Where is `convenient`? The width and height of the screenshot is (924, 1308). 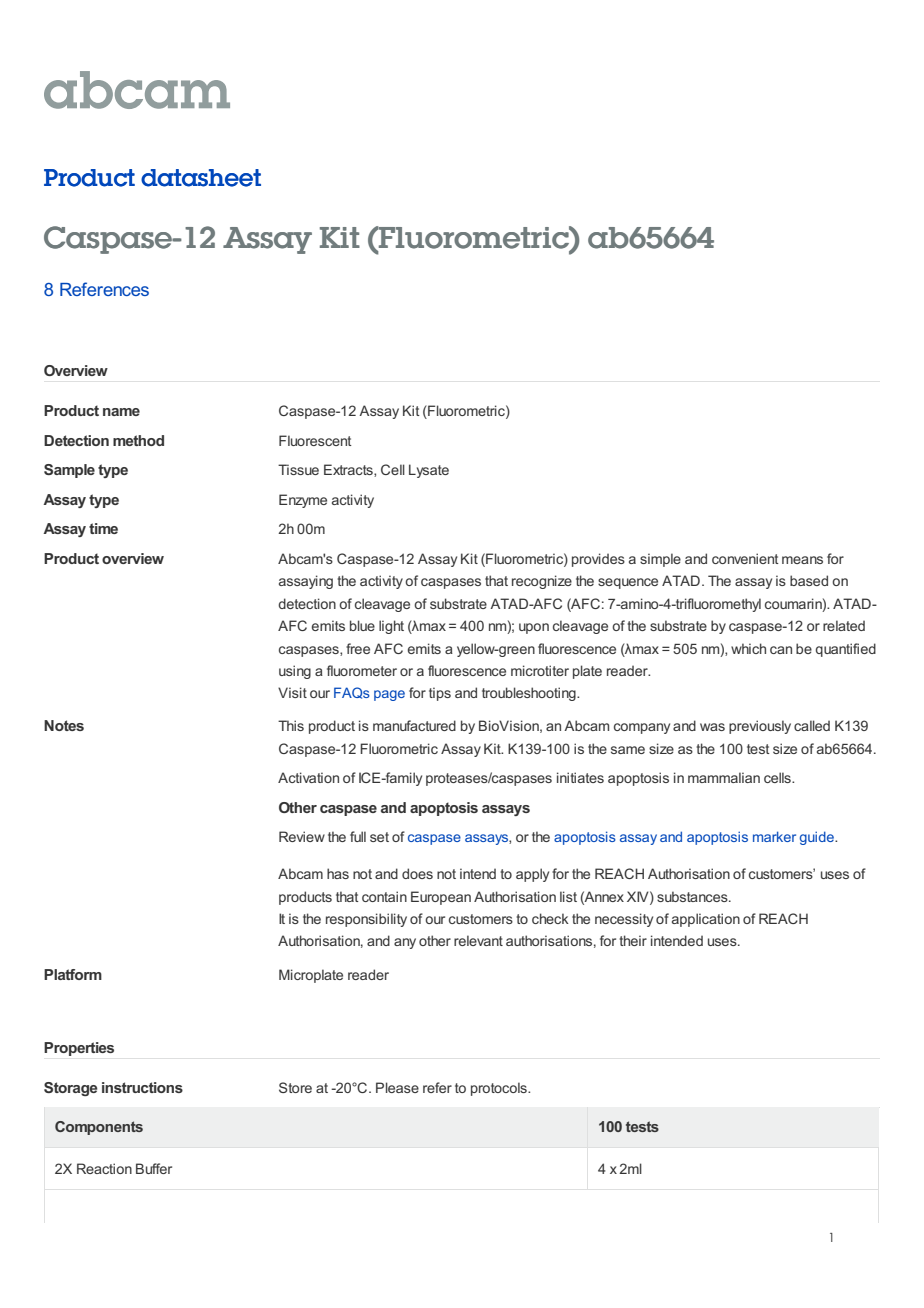 convenient is located at coordinates (745, 558).
